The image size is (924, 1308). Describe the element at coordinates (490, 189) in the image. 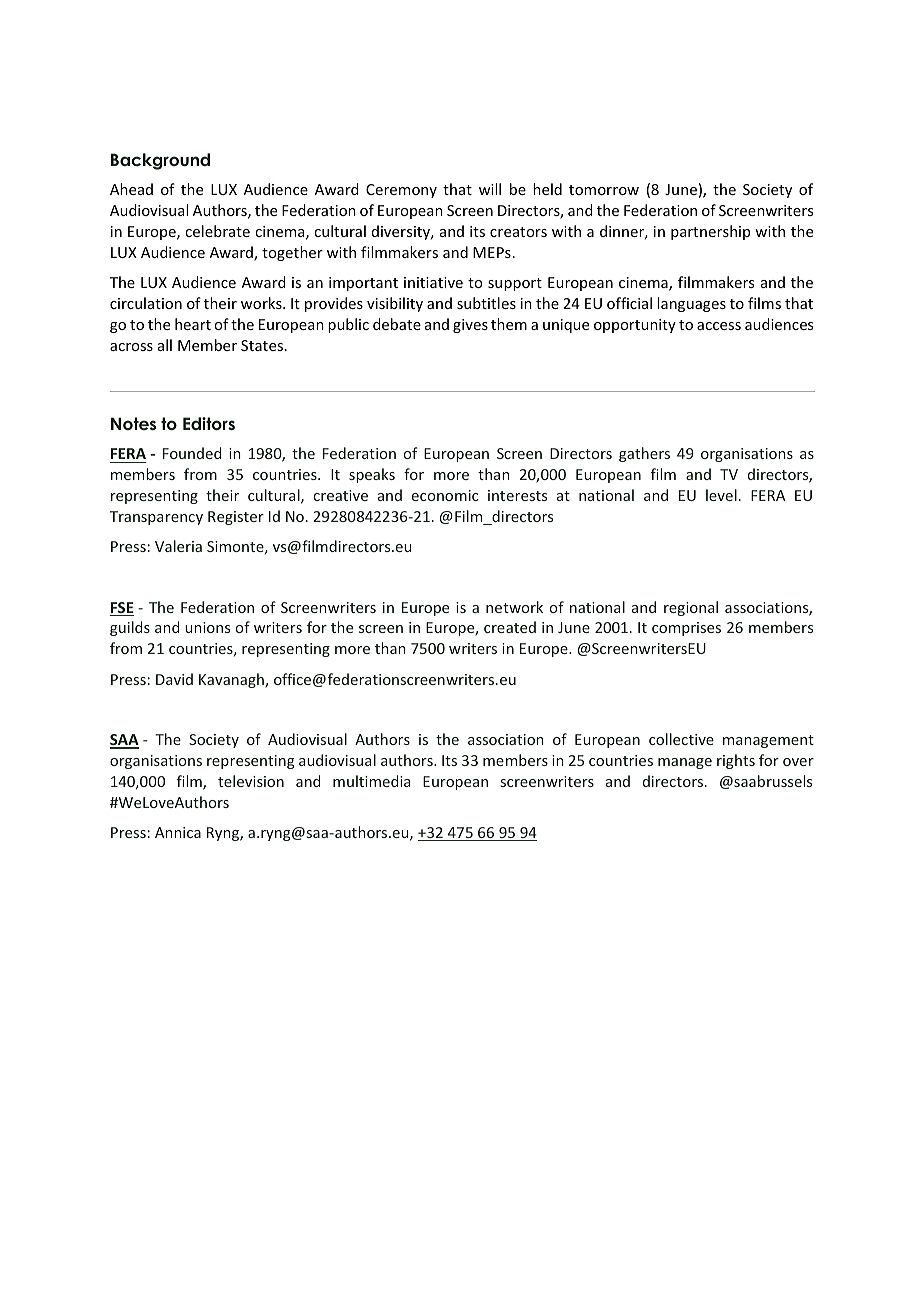

I see `will` at that location.
